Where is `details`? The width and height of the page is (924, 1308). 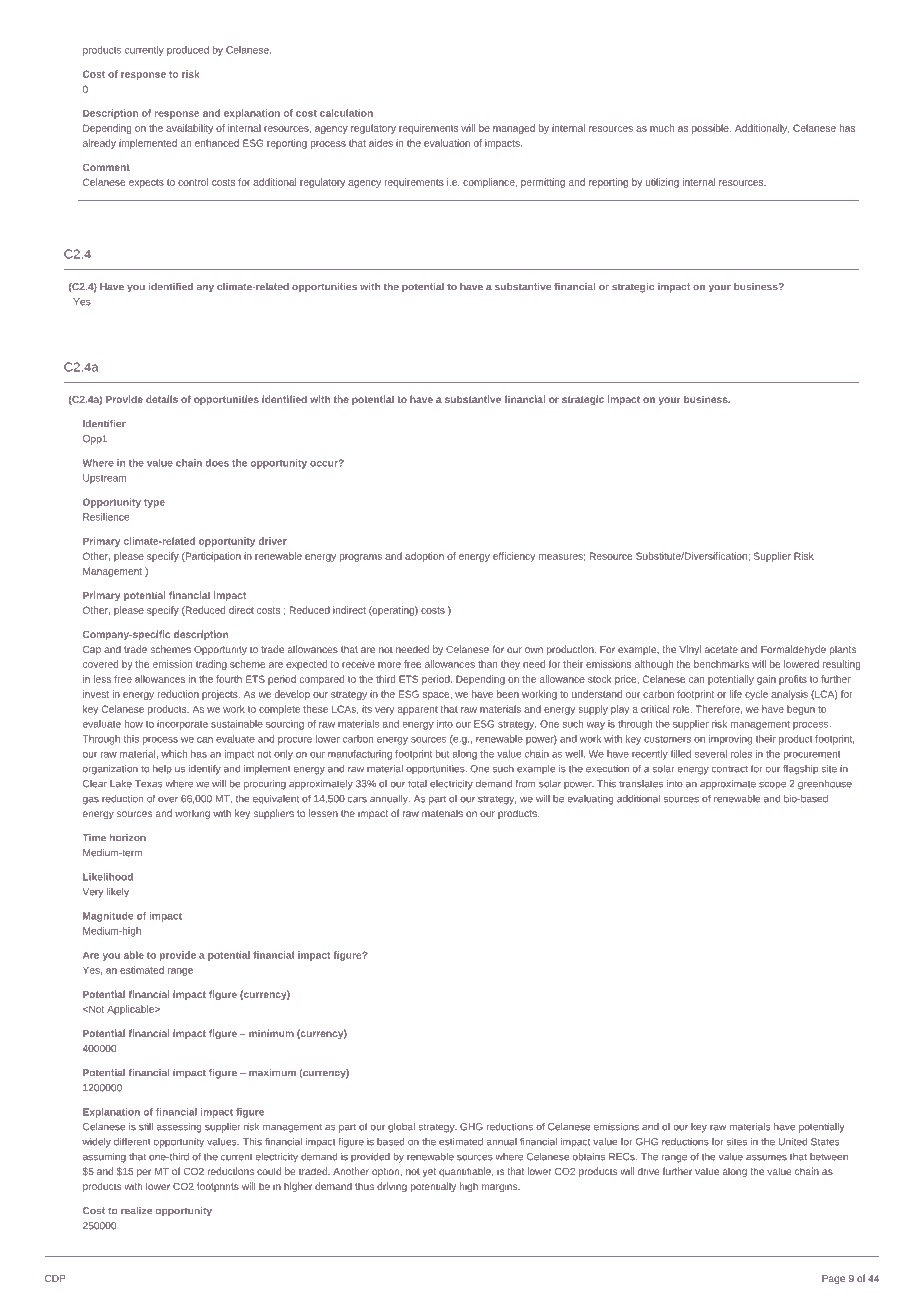
details is located at coordinates (162, 399).
